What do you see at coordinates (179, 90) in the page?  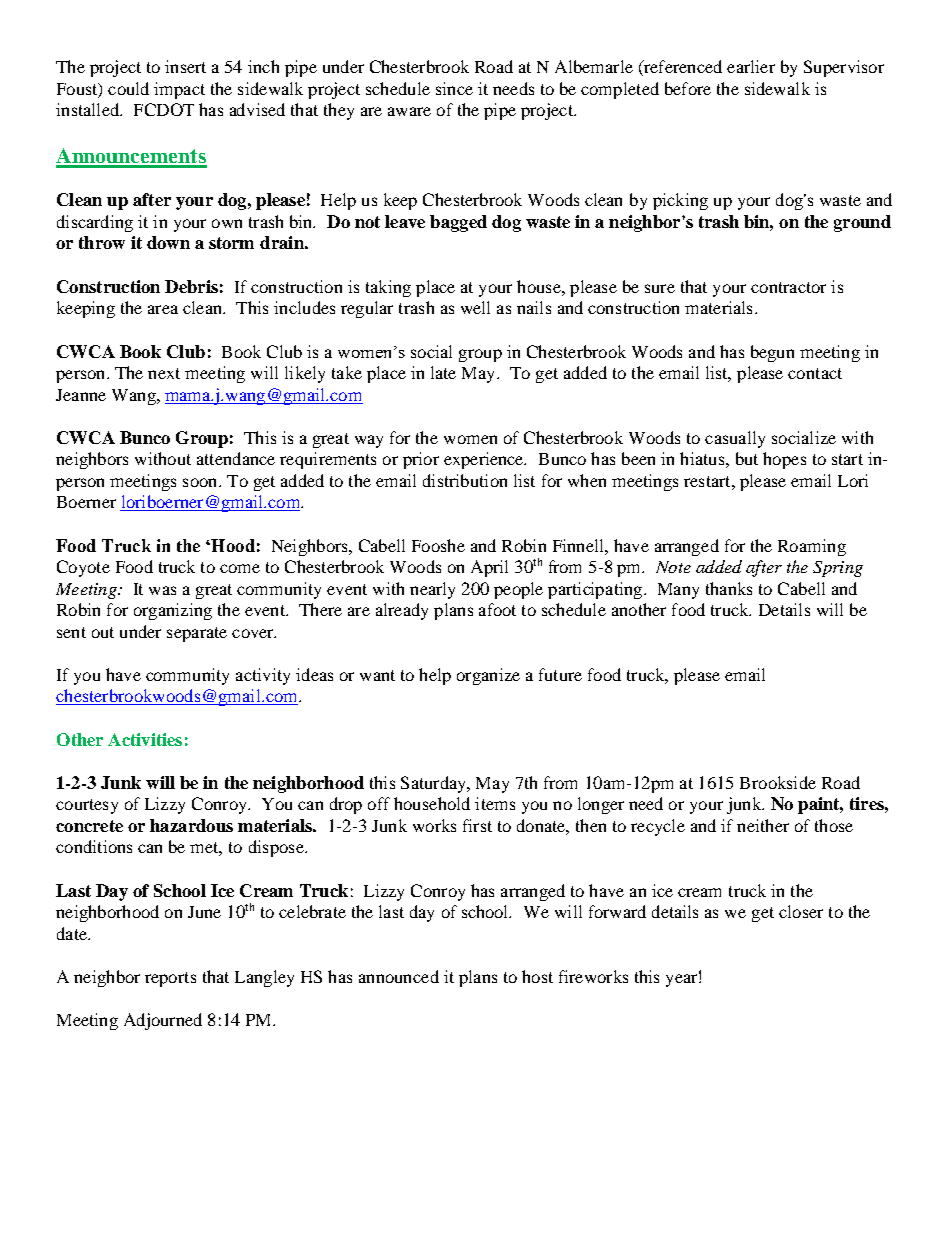 I see `impact` at bounding box center [179, 90].
